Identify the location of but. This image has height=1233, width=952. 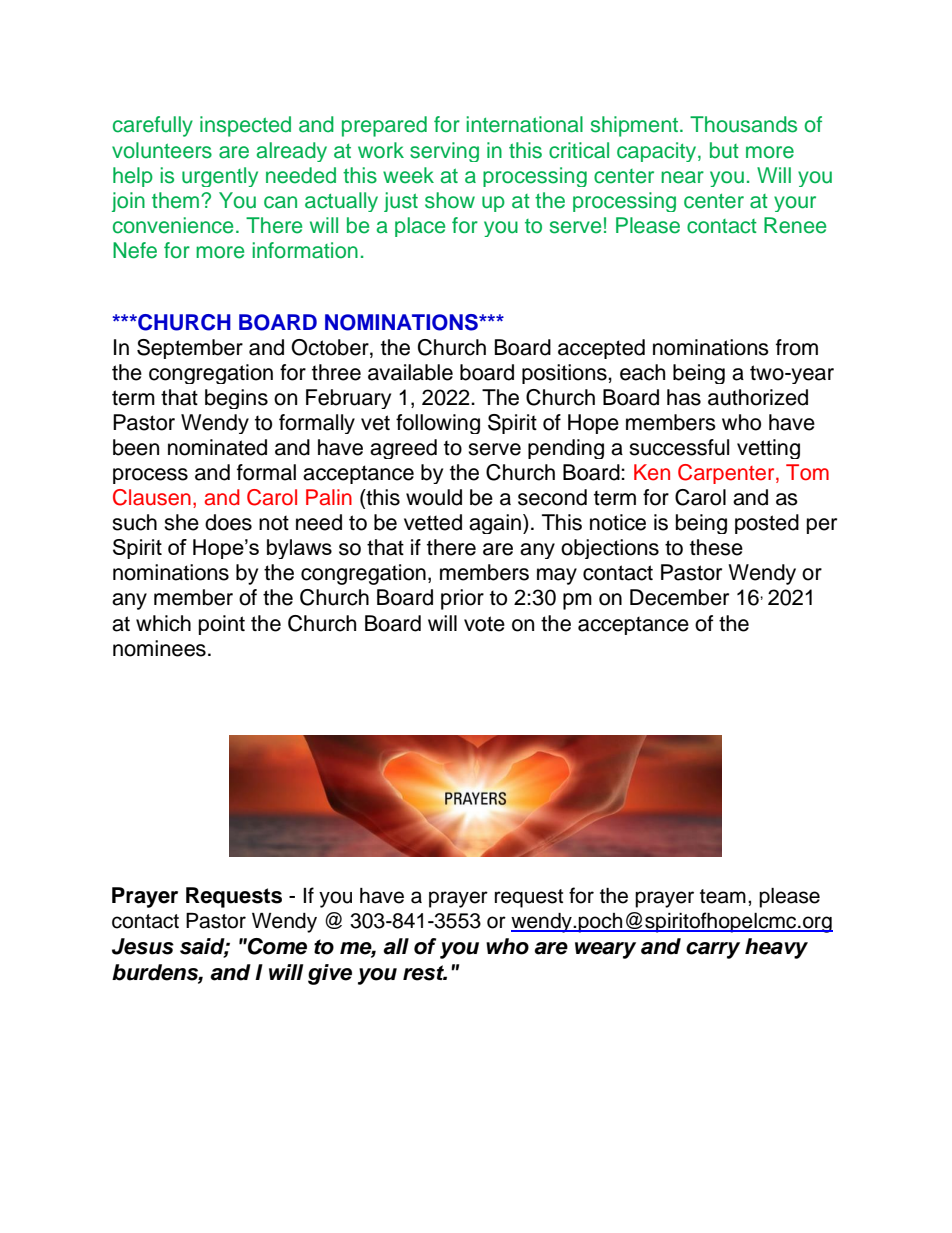
(724, 150).
